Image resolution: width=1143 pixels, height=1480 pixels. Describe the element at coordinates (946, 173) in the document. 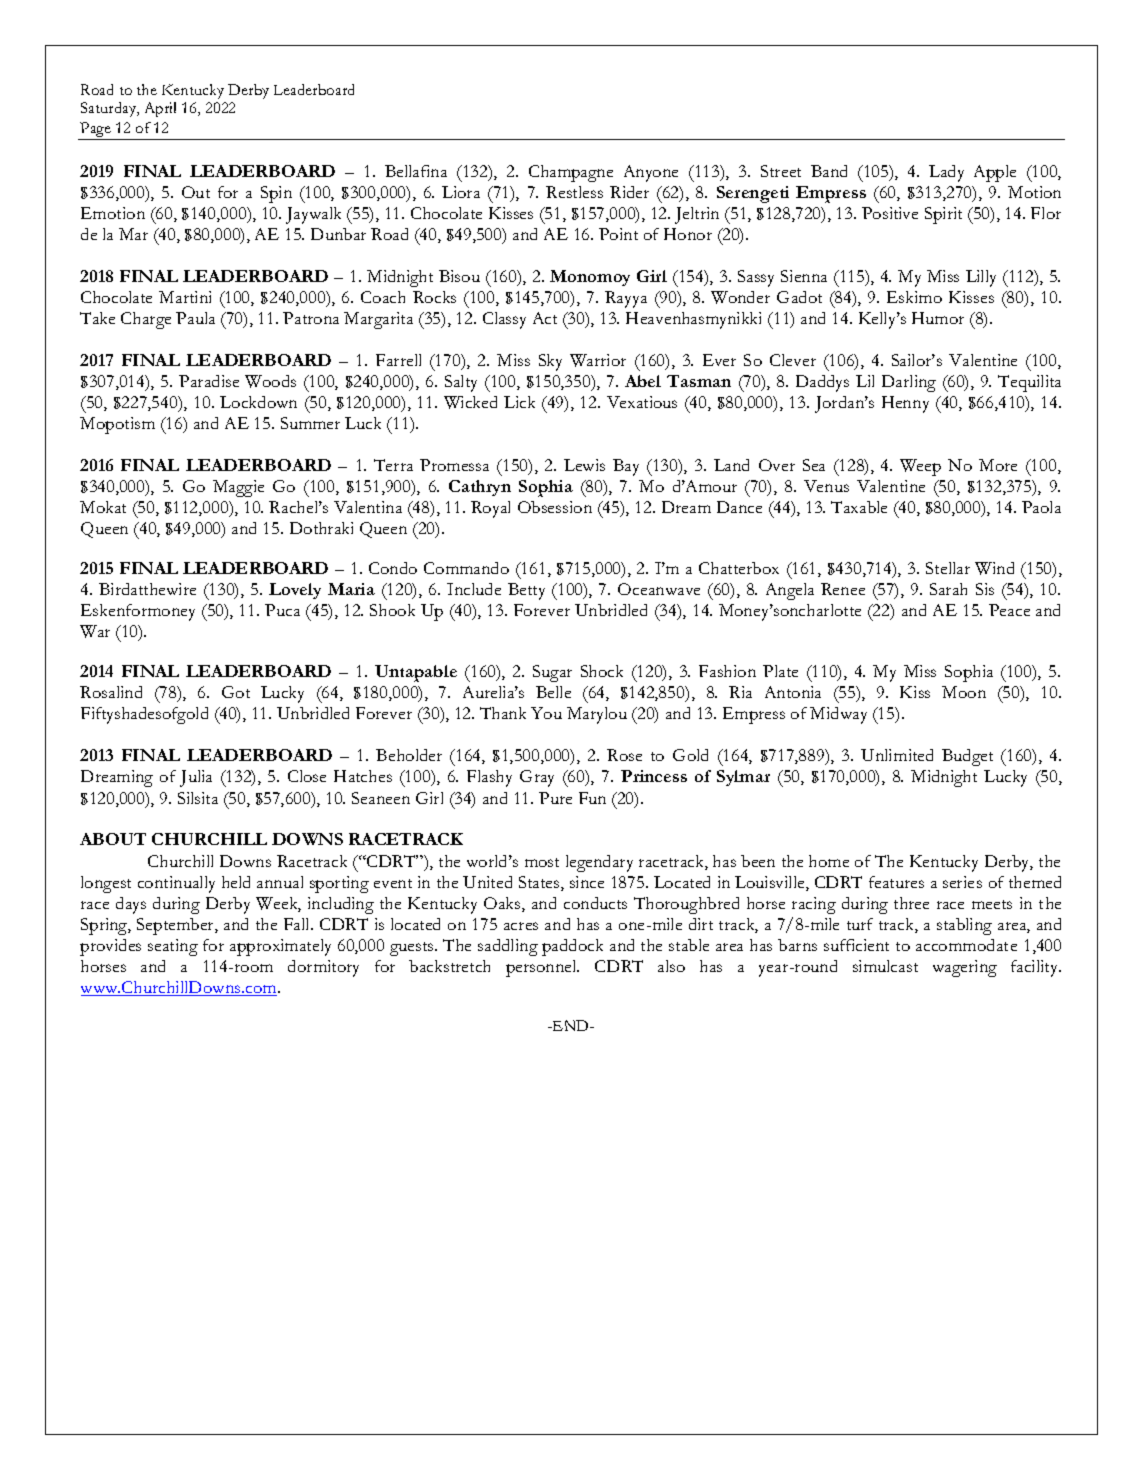

I see `Lady` at that location.
